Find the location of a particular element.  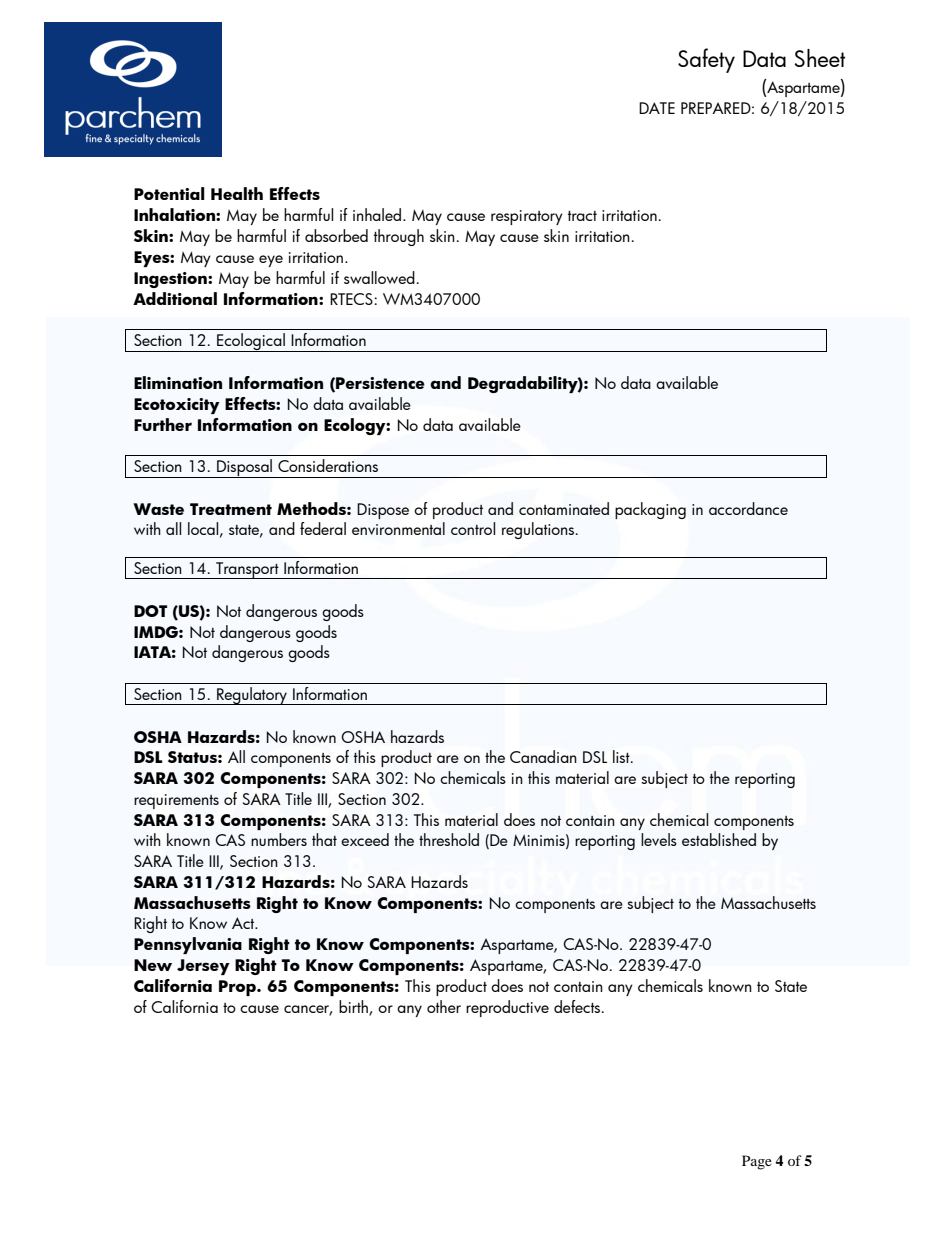

other is located at coordinates (444, 1006).
